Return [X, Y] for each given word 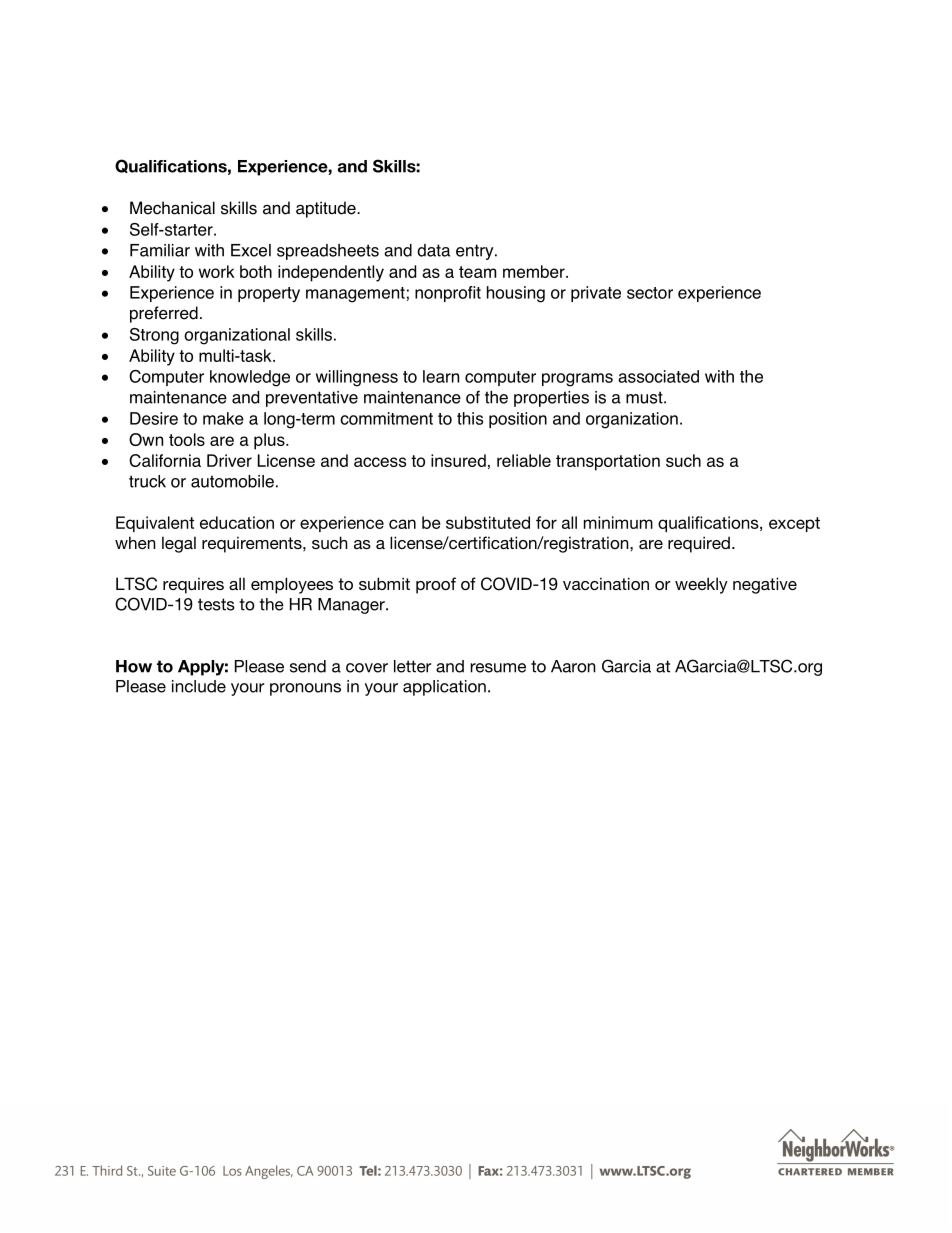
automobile [232, 481]
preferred [164, 314]
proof [436, 585]
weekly [701, 585]
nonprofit [448, 294]
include [199, 686]
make [223, 418]
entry [476, 252]
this [470, 418]
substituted [488, 522]
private [596, 294]
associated [658, 376]
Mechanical [172, 208]
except [794, 524]
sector [650, 293]
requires [193, 585]
